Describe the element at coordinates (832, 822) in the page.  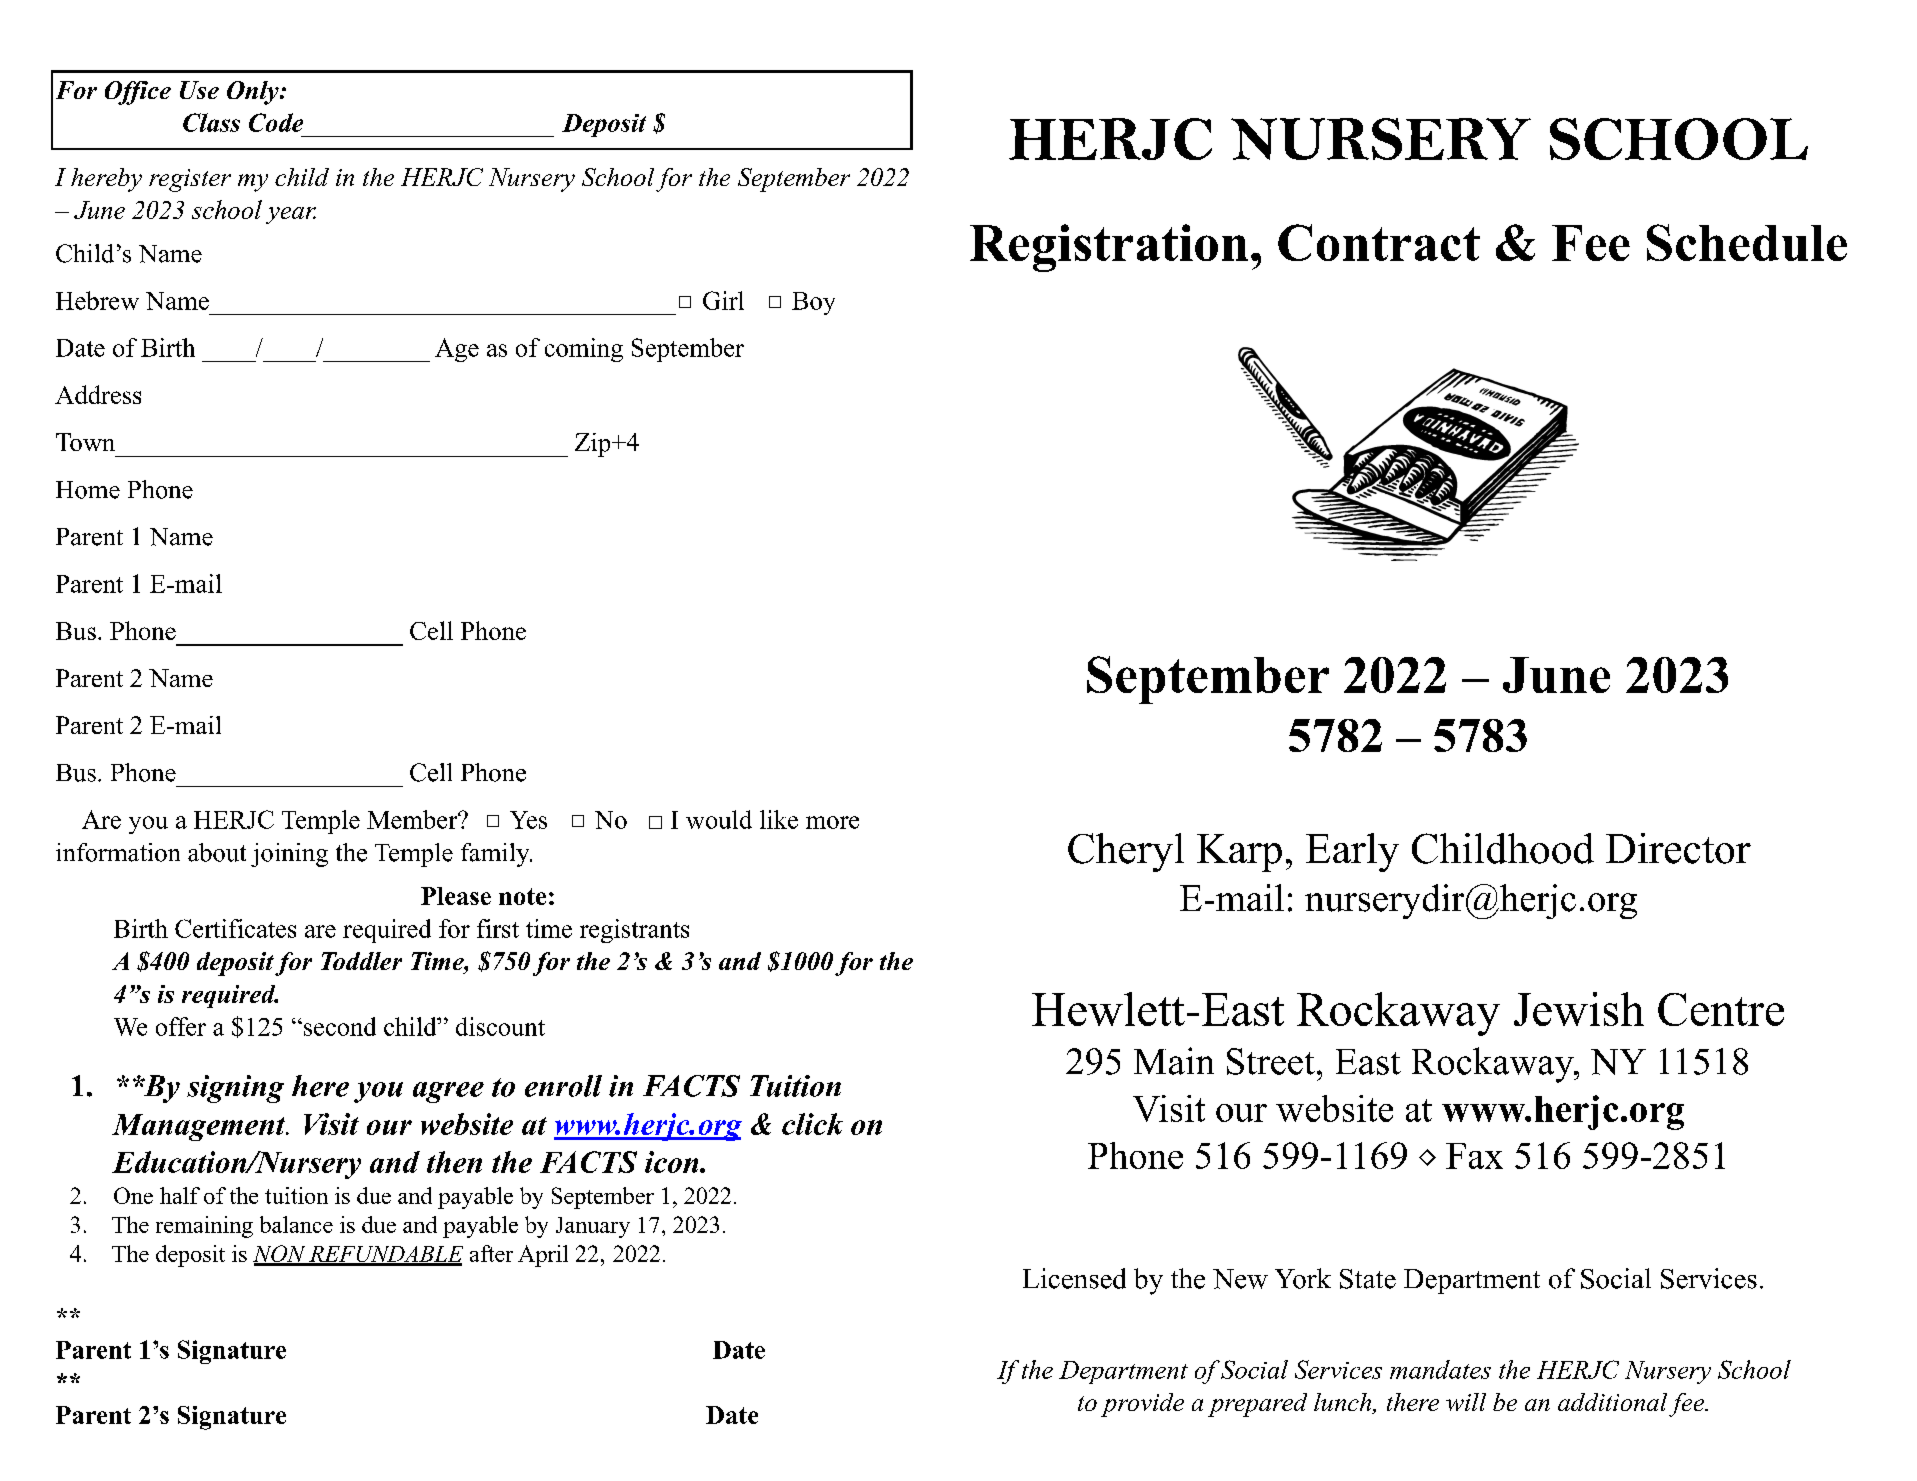
I see `more` at that location.
